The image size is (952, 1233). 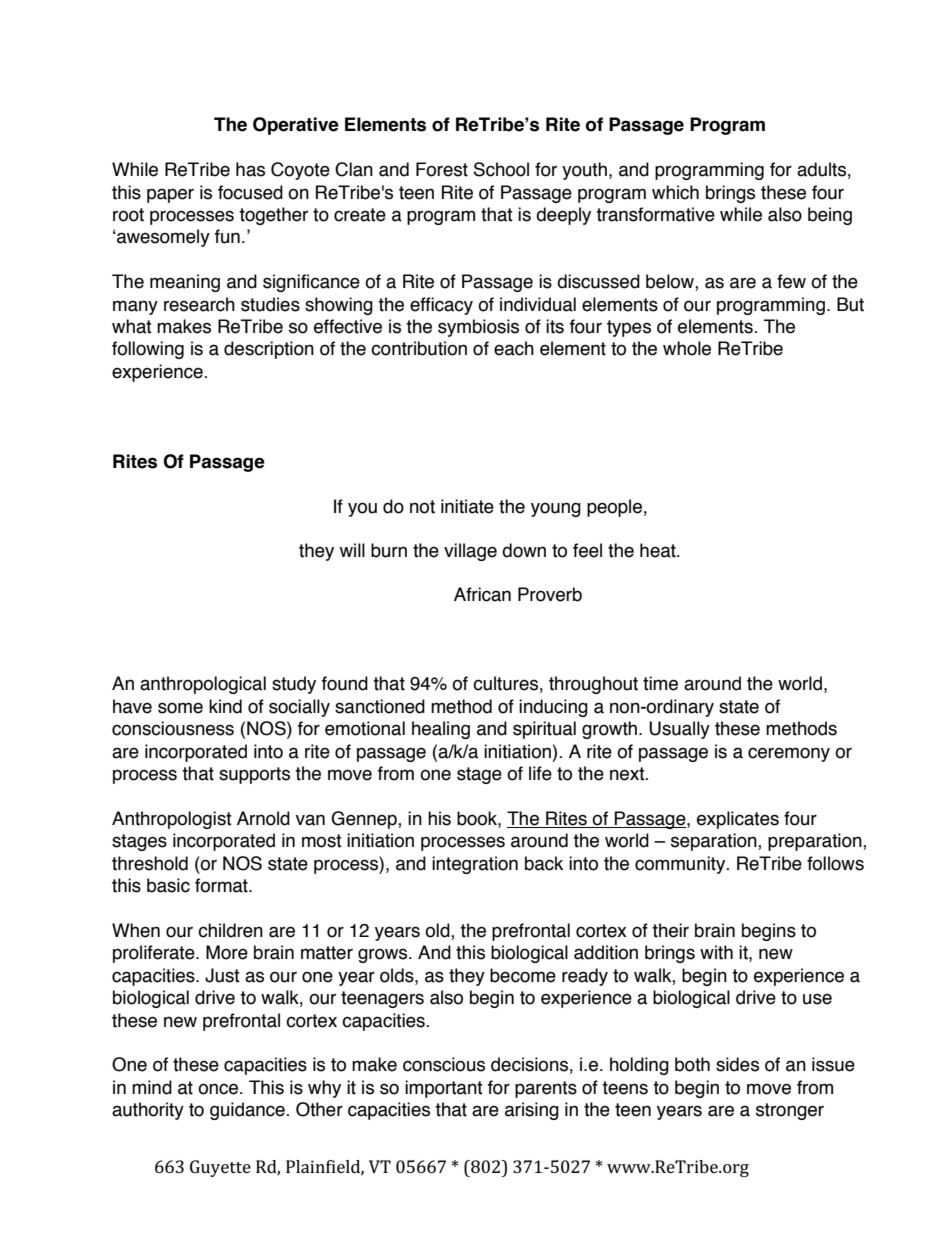 What do you see at coordinates (444, 1089) in the image?
I see `important` at bounding box center [444, 1089].
